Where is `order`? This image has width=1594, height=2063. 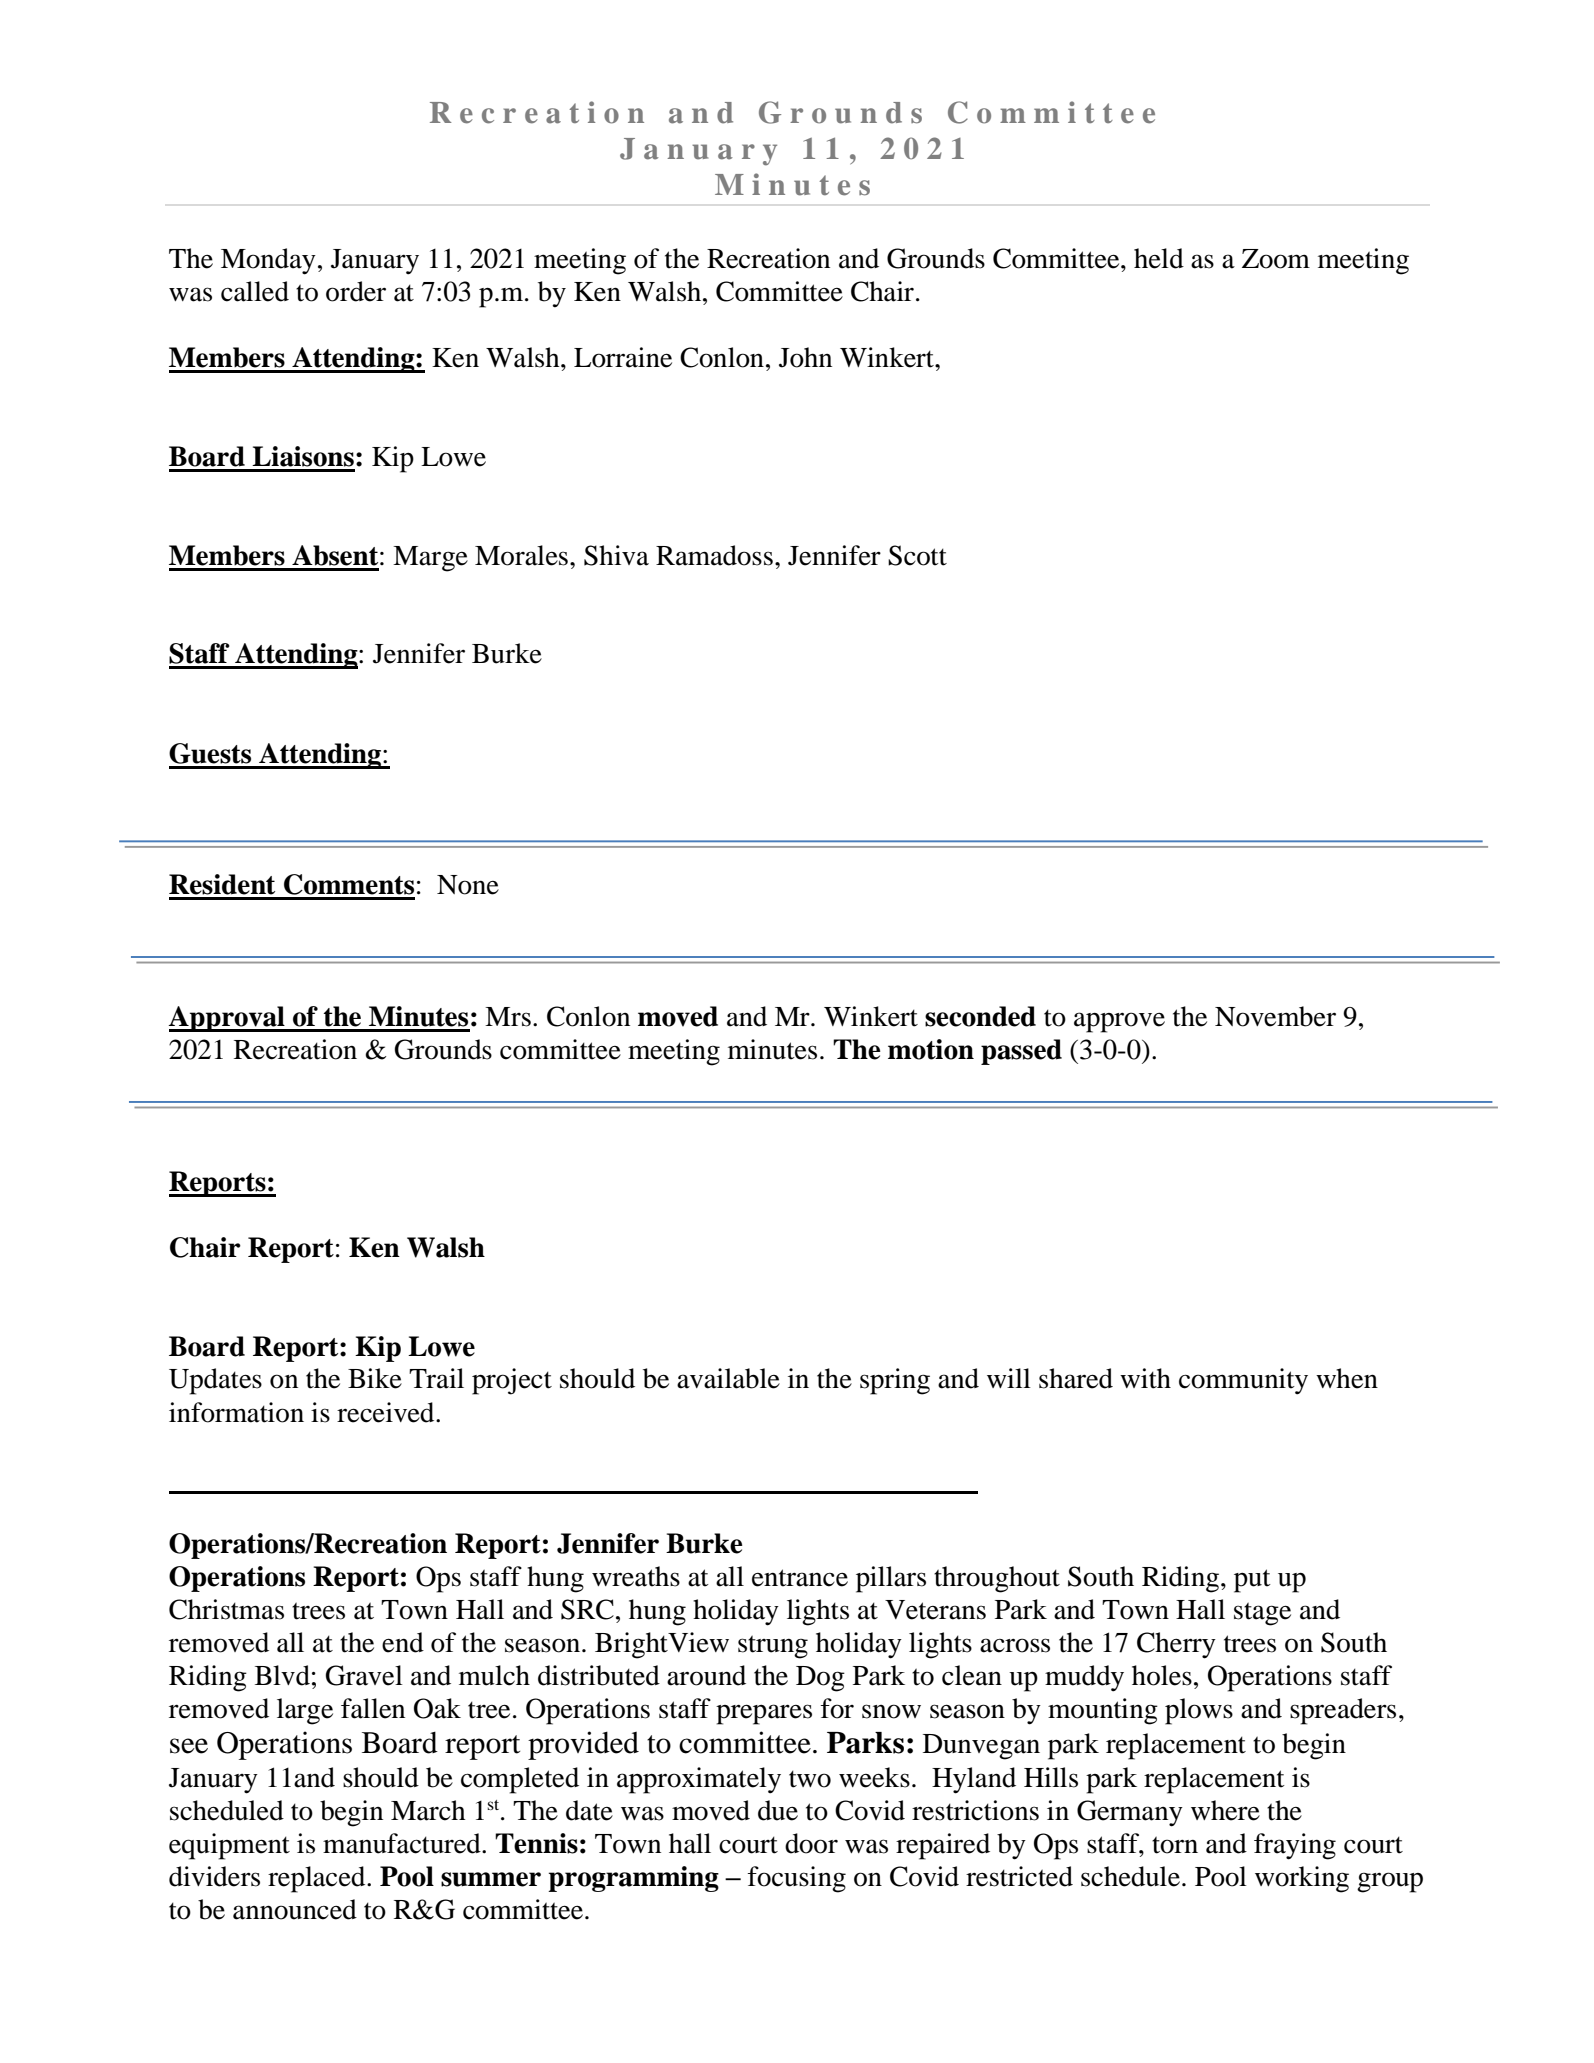 order is located at coordinates (356, 291).
